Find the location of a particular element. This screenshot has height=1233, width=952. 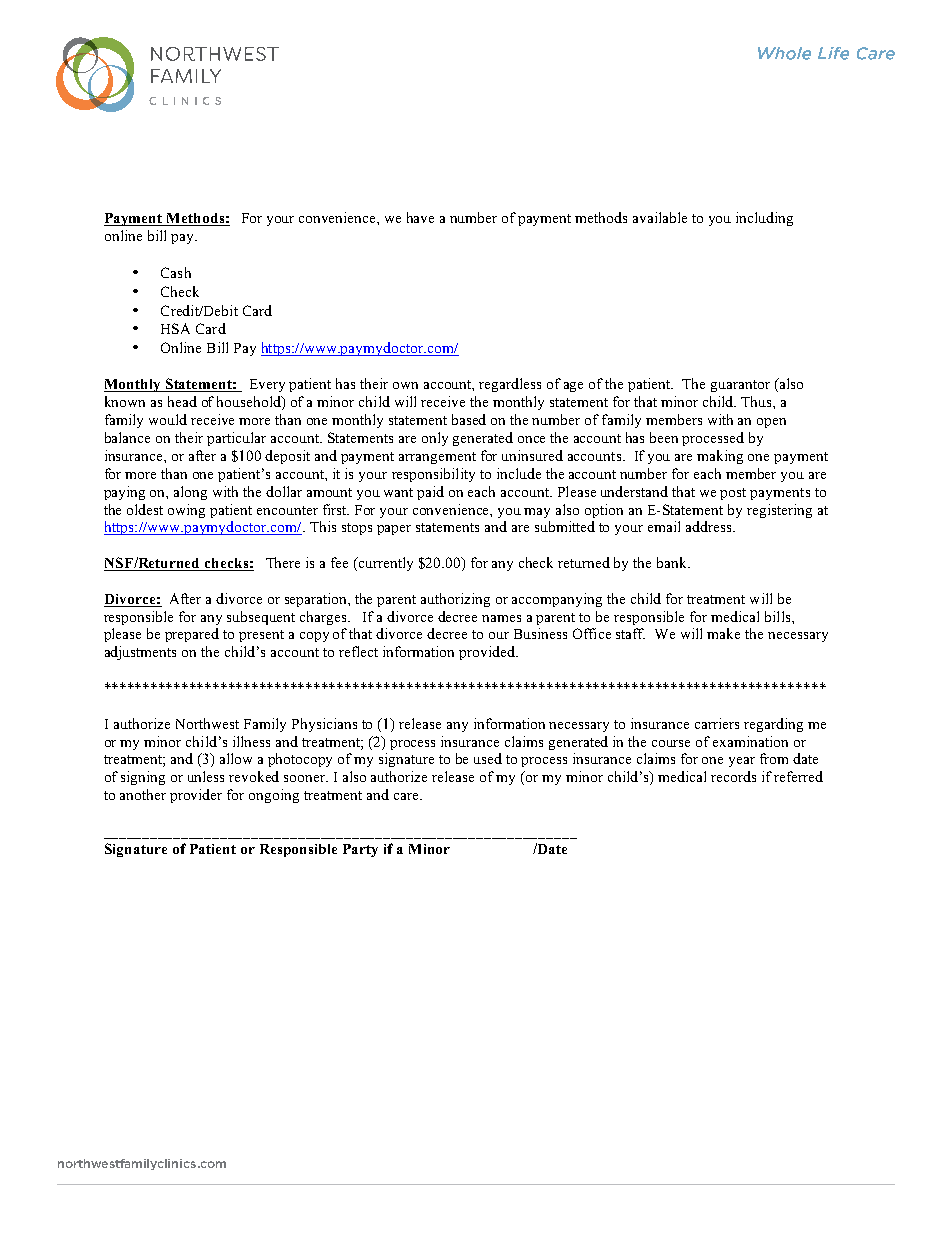

have is located at coordinates (420, 217).
